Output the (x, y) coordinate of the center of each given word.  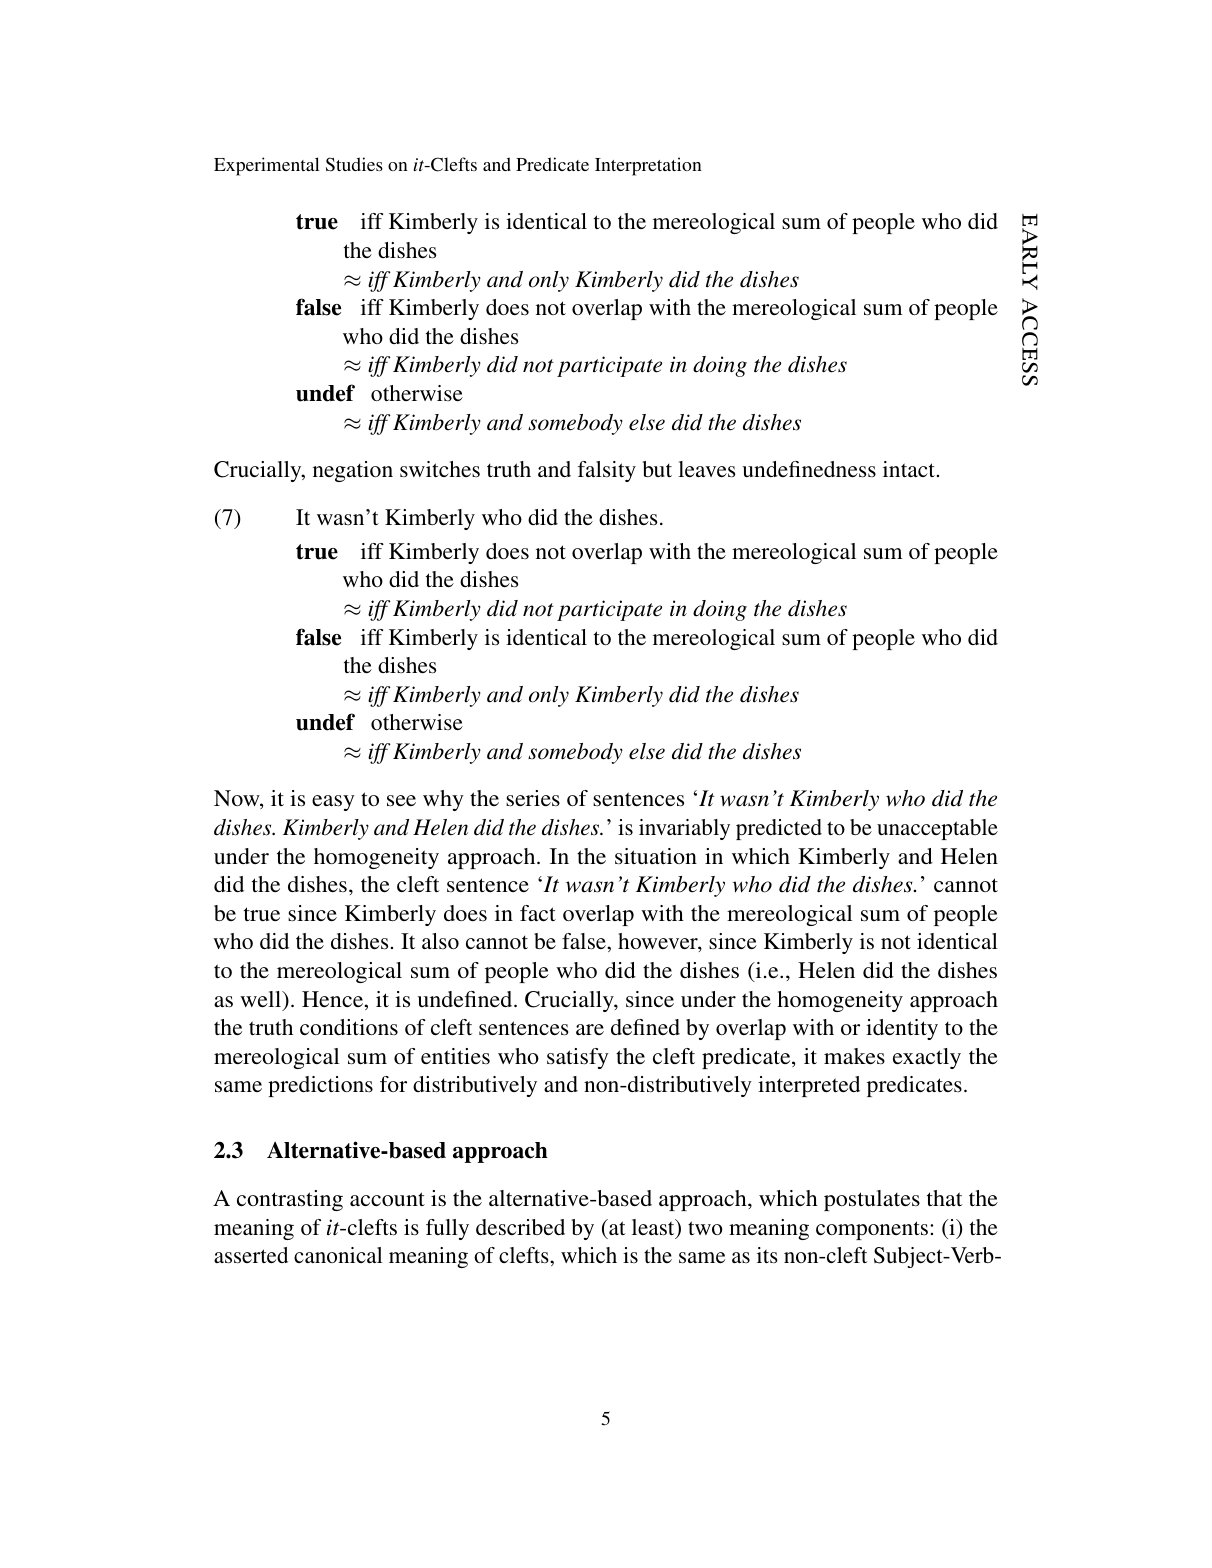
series (533, 798)
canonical (338, 1255)
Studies (354, 164)
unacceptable (937, 829)
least (654, 1228)
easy (333, 803)
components (872, 1230)
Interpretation (648, 166)
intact (909, 469)
